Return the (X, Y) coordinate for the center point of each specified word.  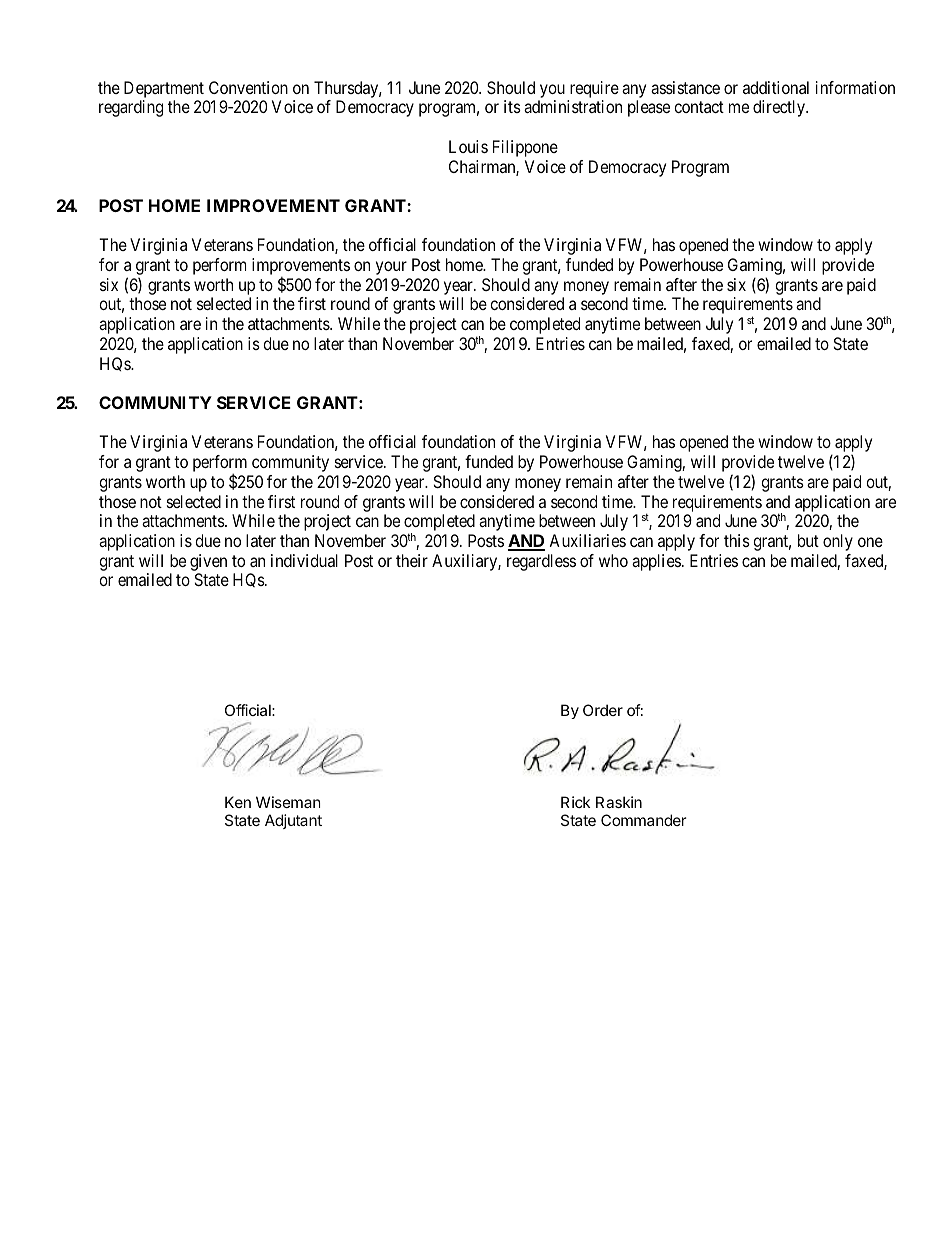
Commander (644, 820)
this (737, 540)
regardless (541, 562)
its (512, 106)
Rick (575, 802)
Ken (238, 802)
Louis (468, 146)
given (208, 562)
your (391, 268)
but (808, 540)
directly (780, 108)
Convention (248, 87)
